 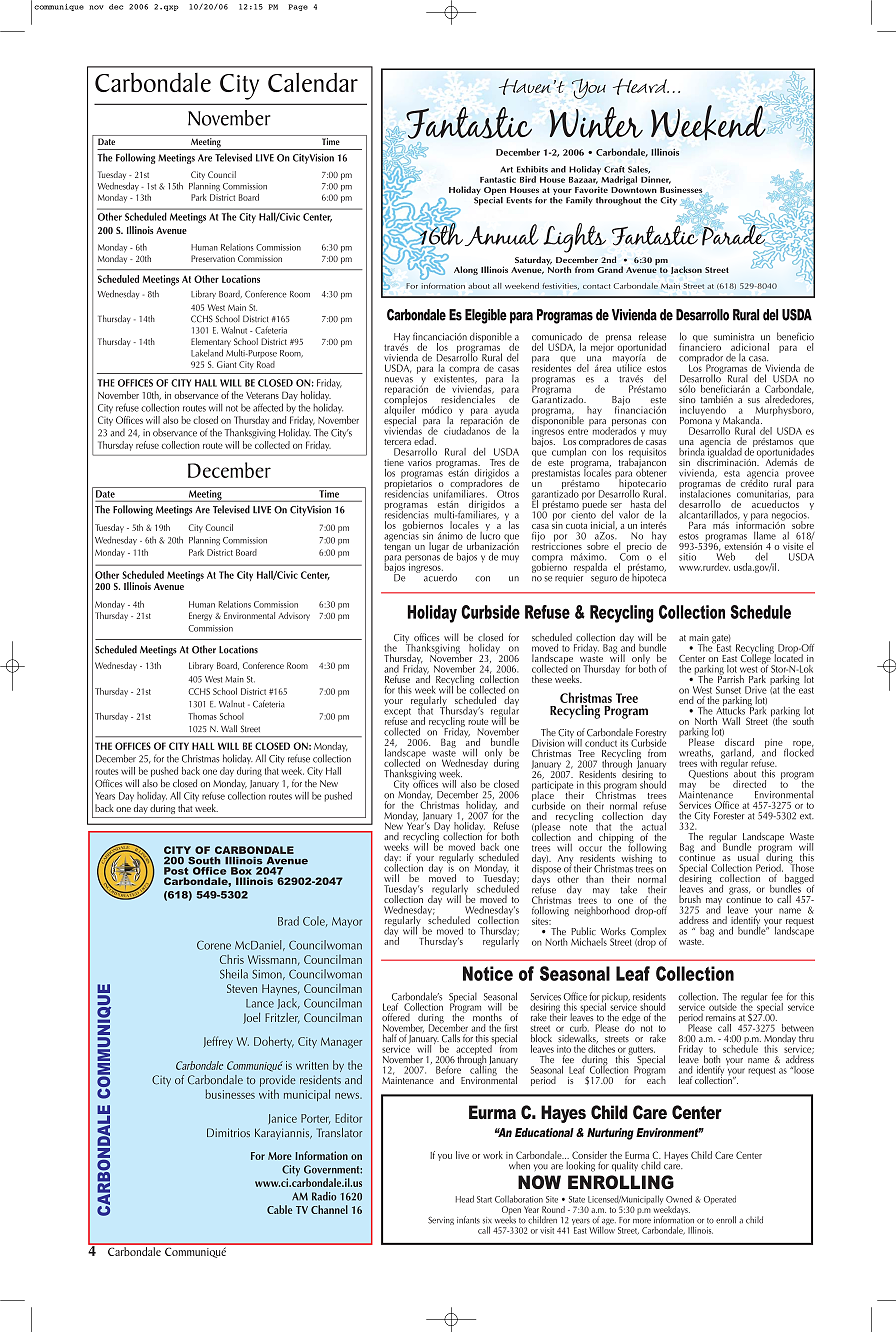 I want to click on Dinner, so click(x=656, y=180).
